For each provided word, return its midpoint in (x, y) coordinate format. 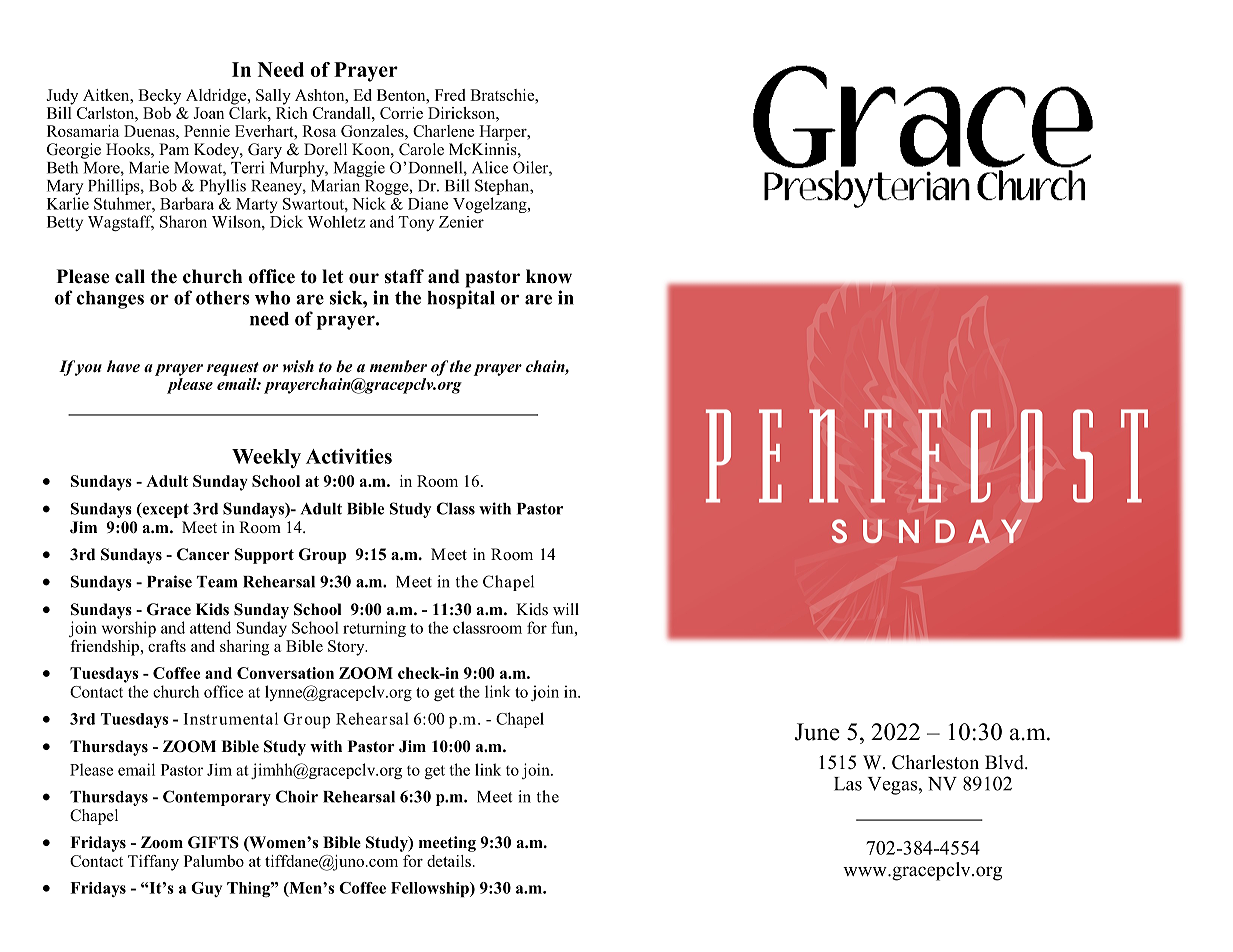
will (566, 609)
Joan (208, 113)
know (549, 276)
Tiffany (153, 863)
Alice (490, 167)
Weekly (266, 458)
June (817, 732)
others (222, 298)
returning (374, 629)
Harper (504, 133)
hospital (461, 299)
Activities (349, 456)
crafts (167, 646)
